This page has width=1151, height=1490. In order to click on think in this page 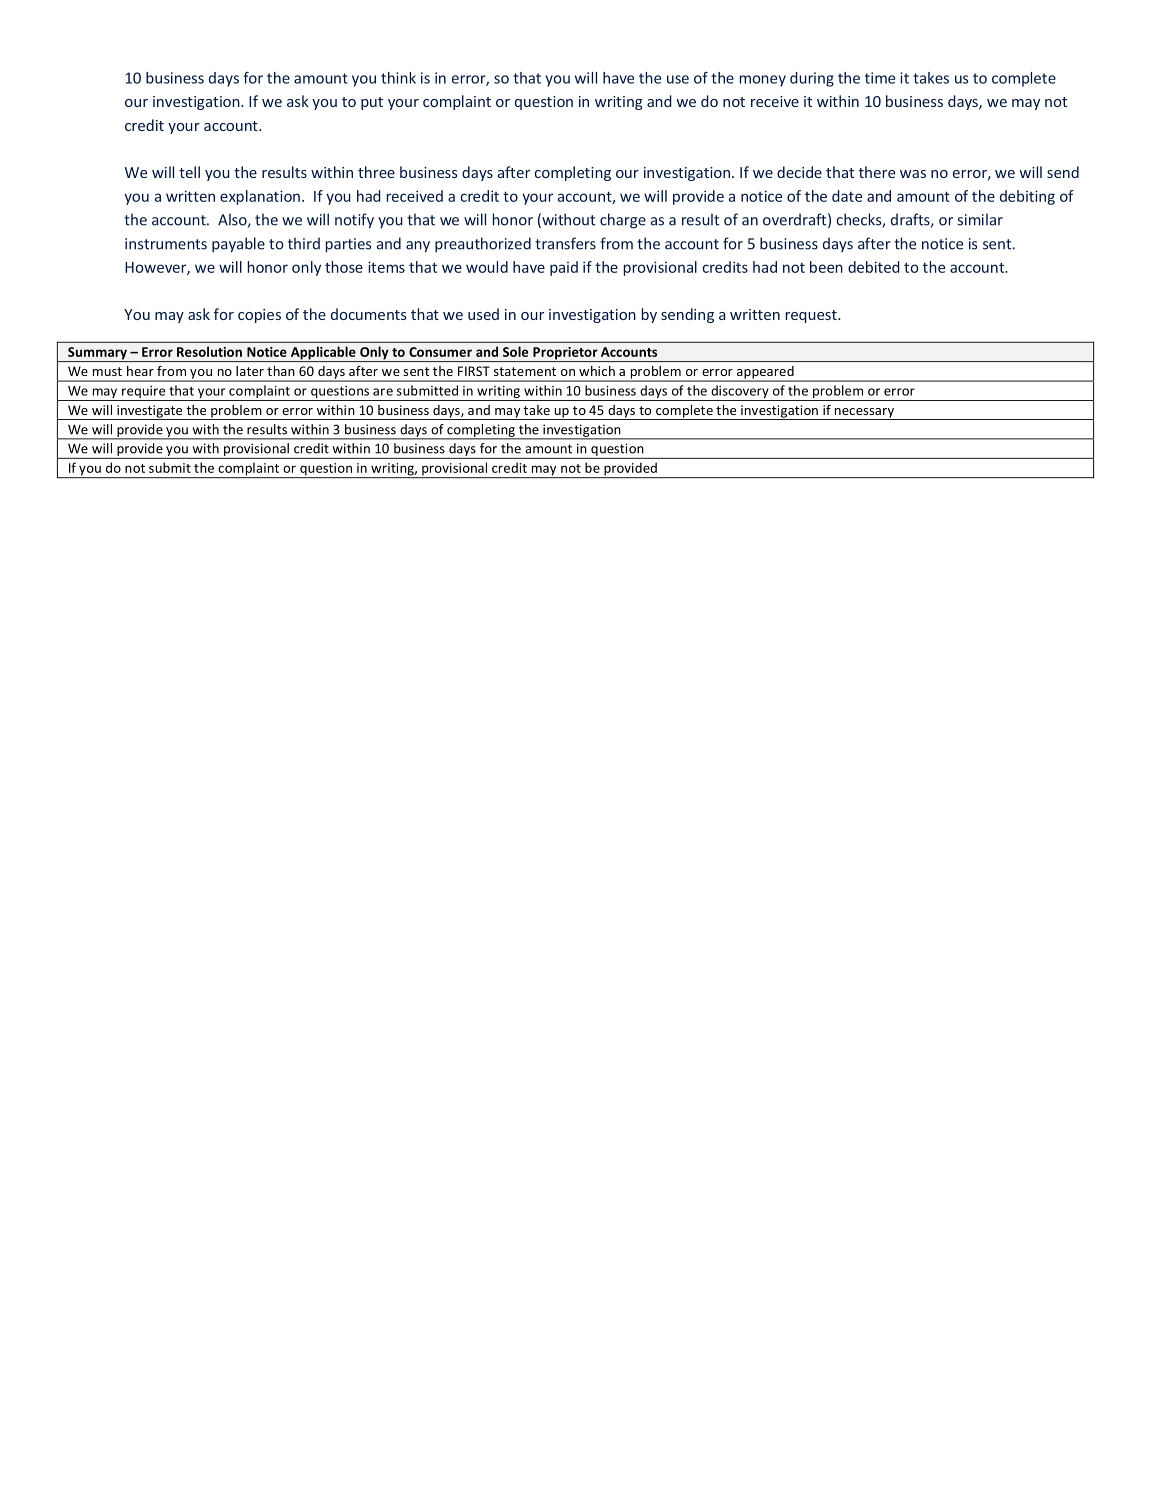, I will do `click(398, 78)`.
